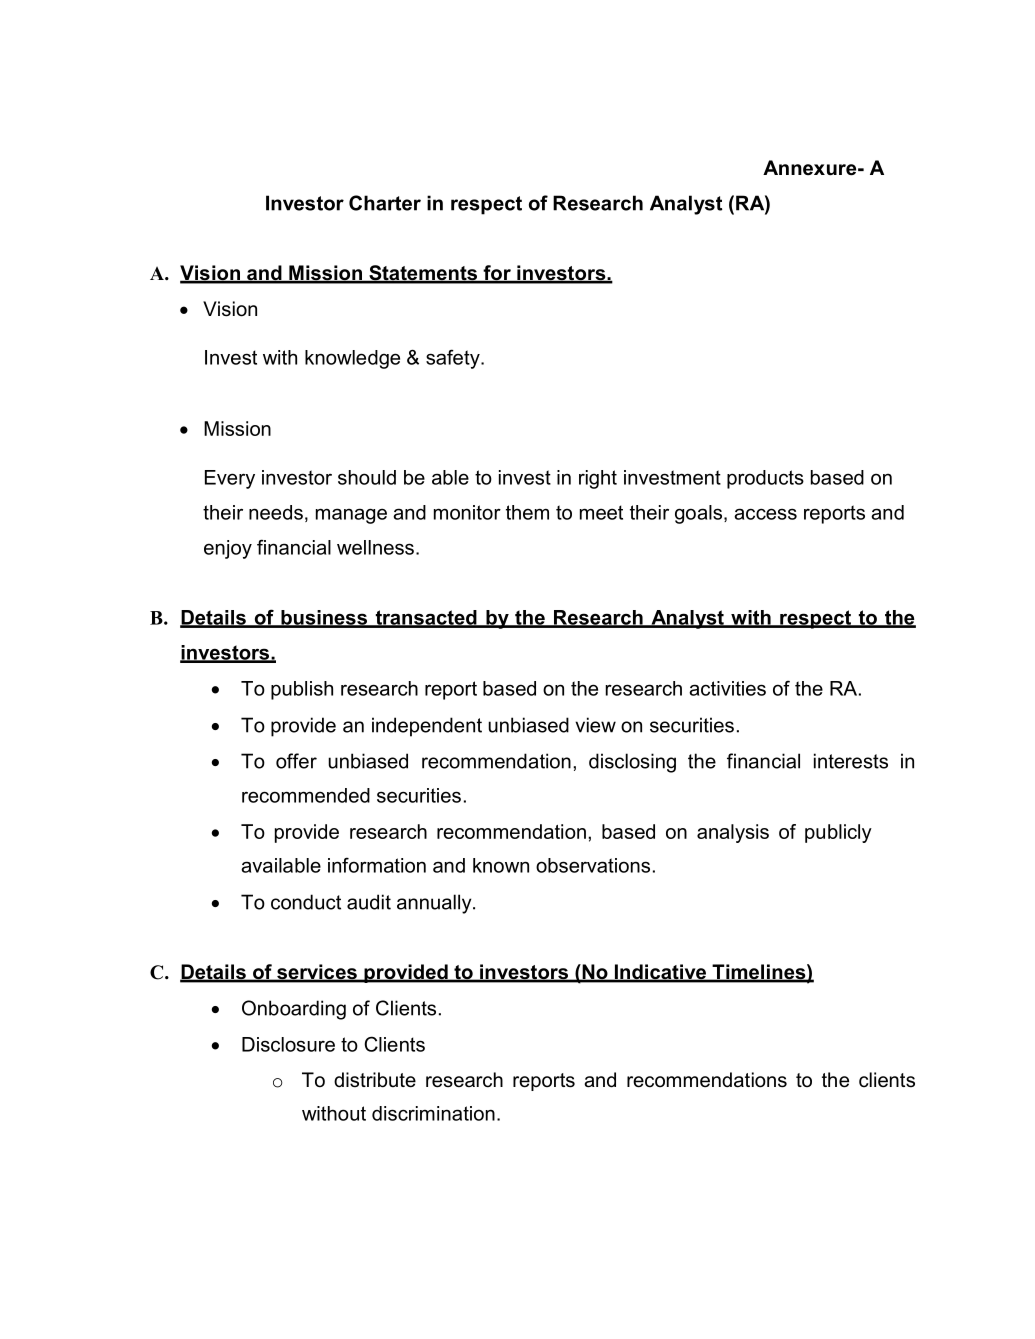  What do you see at coordinates (433, 1113) in the screenshot?
I see `discrimination` at bounding box center [433, 1113].
